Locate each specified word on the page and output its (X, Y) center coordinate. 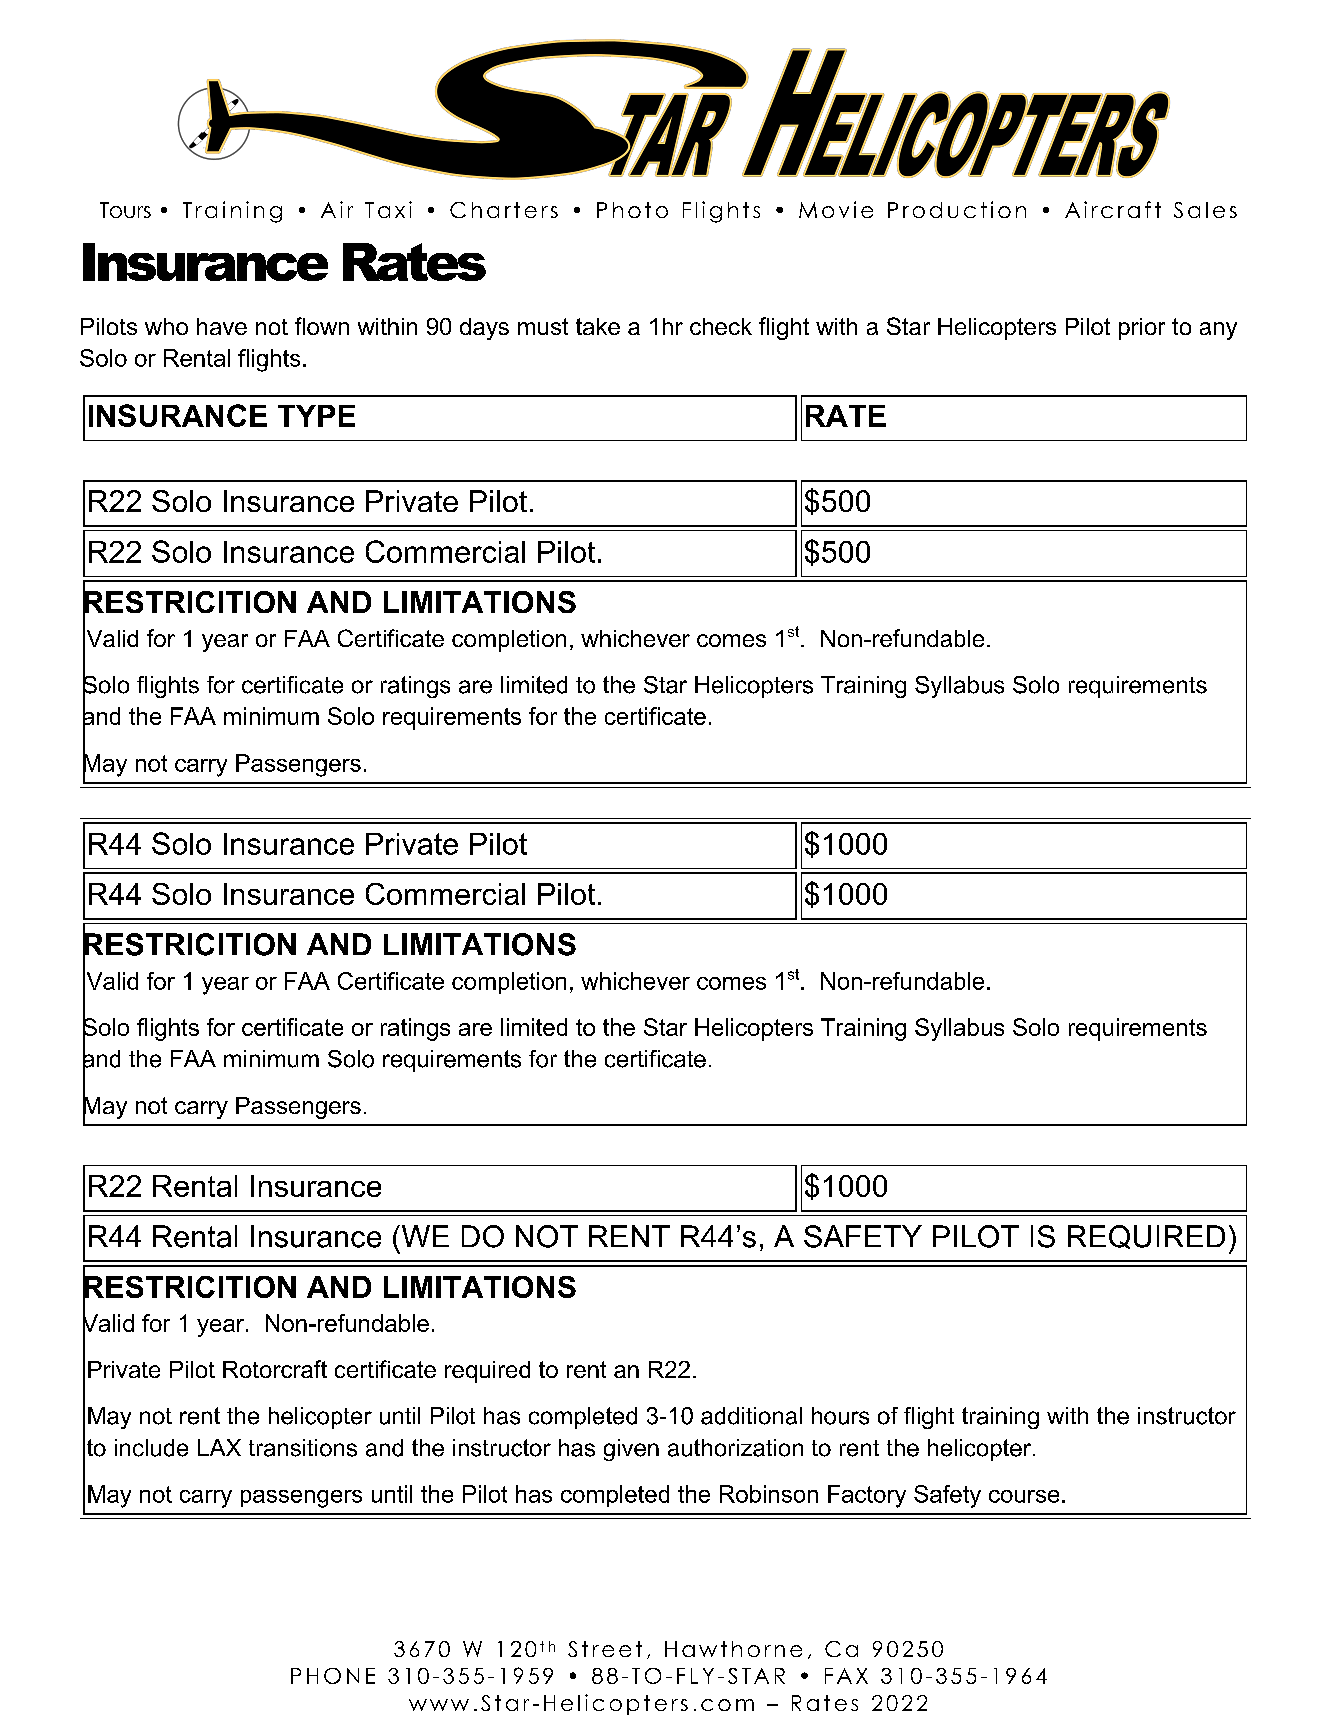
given (631, 1450)
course (1024, 1496)
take (598, 326)
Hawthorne (733, 1649)
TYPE (316, 416)
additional (751, 1416)
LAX (219, 1447)
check (721, 326)
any (1218, 331)
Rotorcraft (275, 1369)
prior (1142, 329)
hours (840, 1416)
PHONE (333, 1676)
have (222, 326)
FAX (846, 1676)
